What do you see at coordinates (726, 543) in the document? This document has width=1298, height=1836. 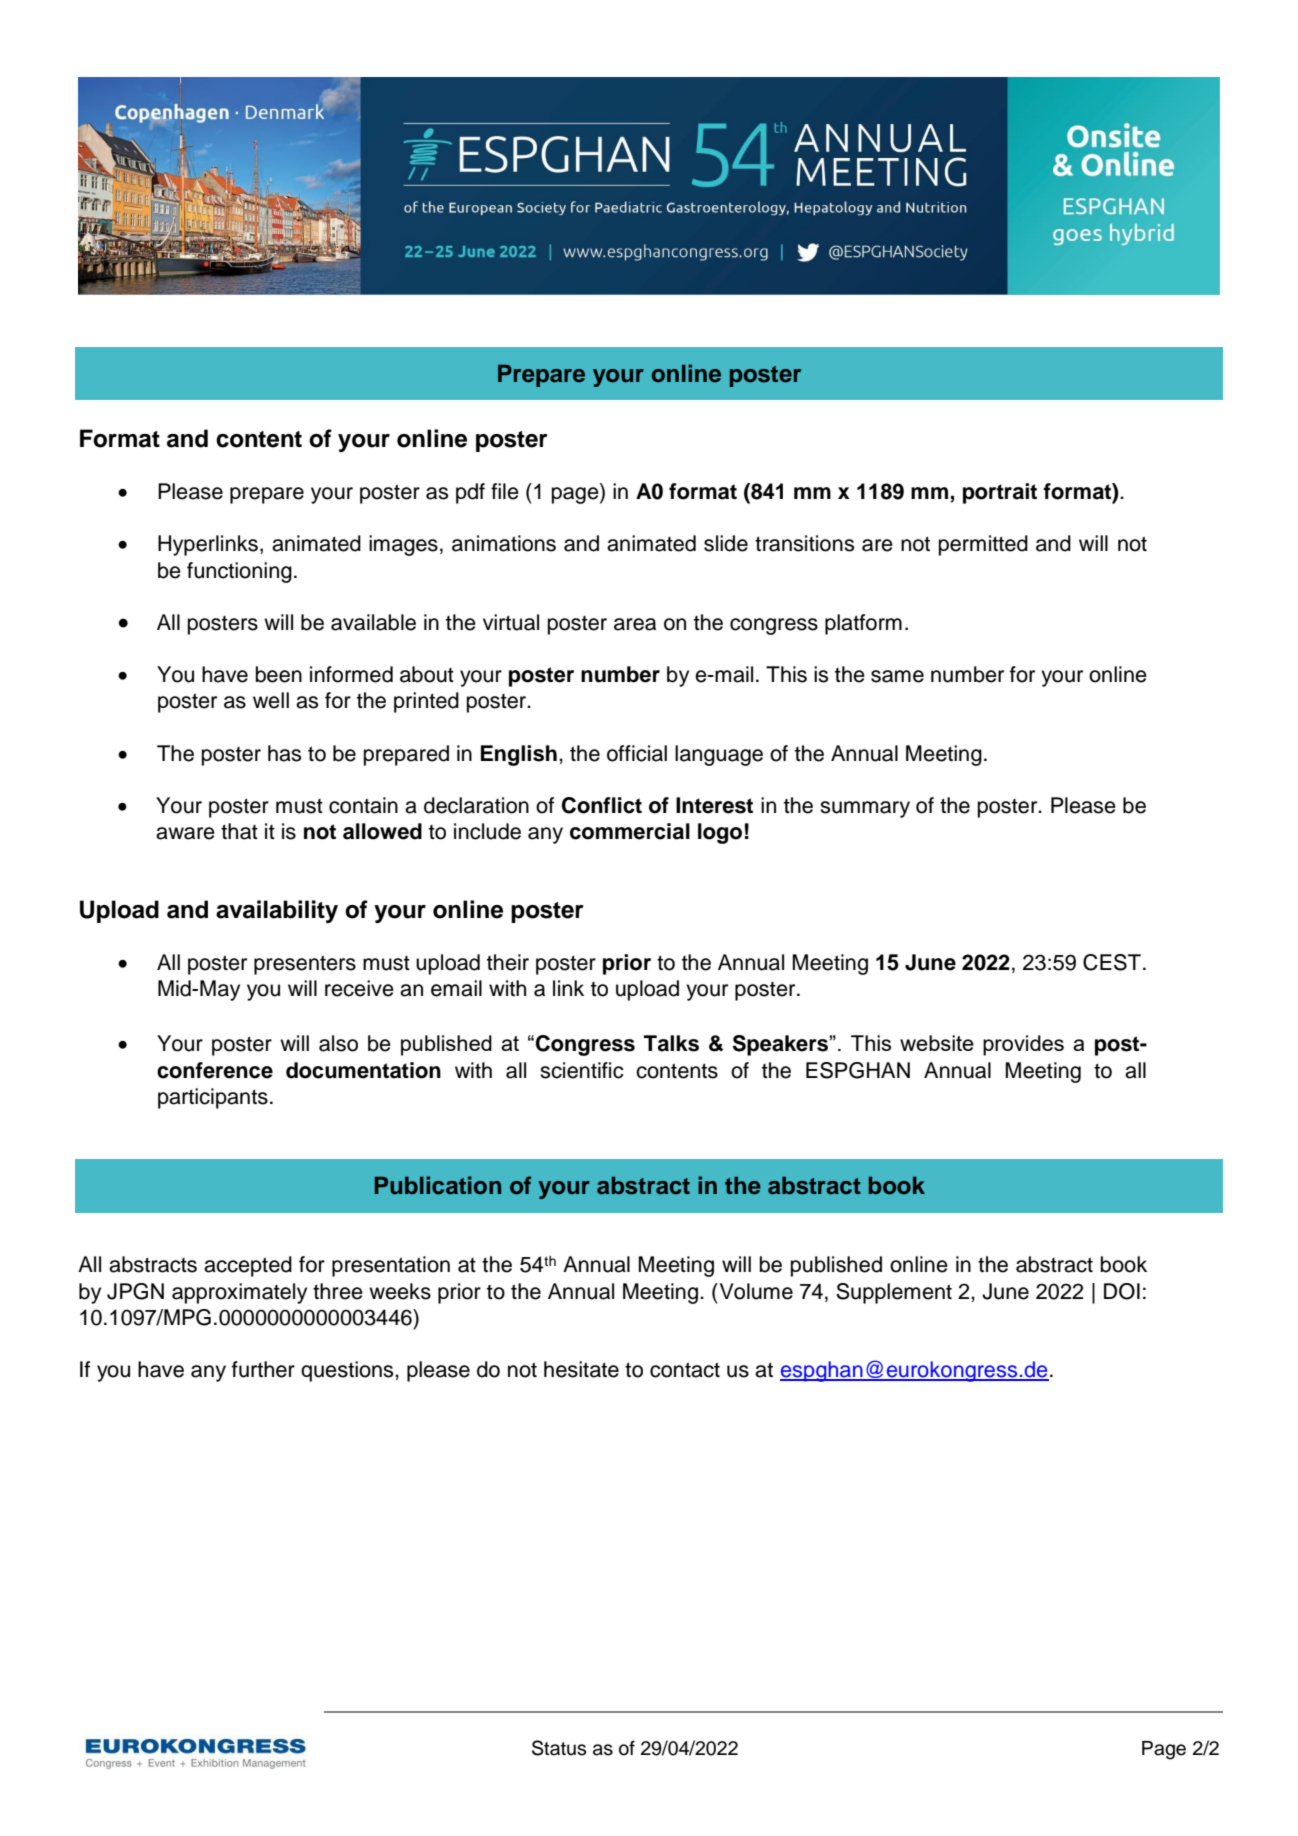 I see `slide` at bounding box center [726, 543].
